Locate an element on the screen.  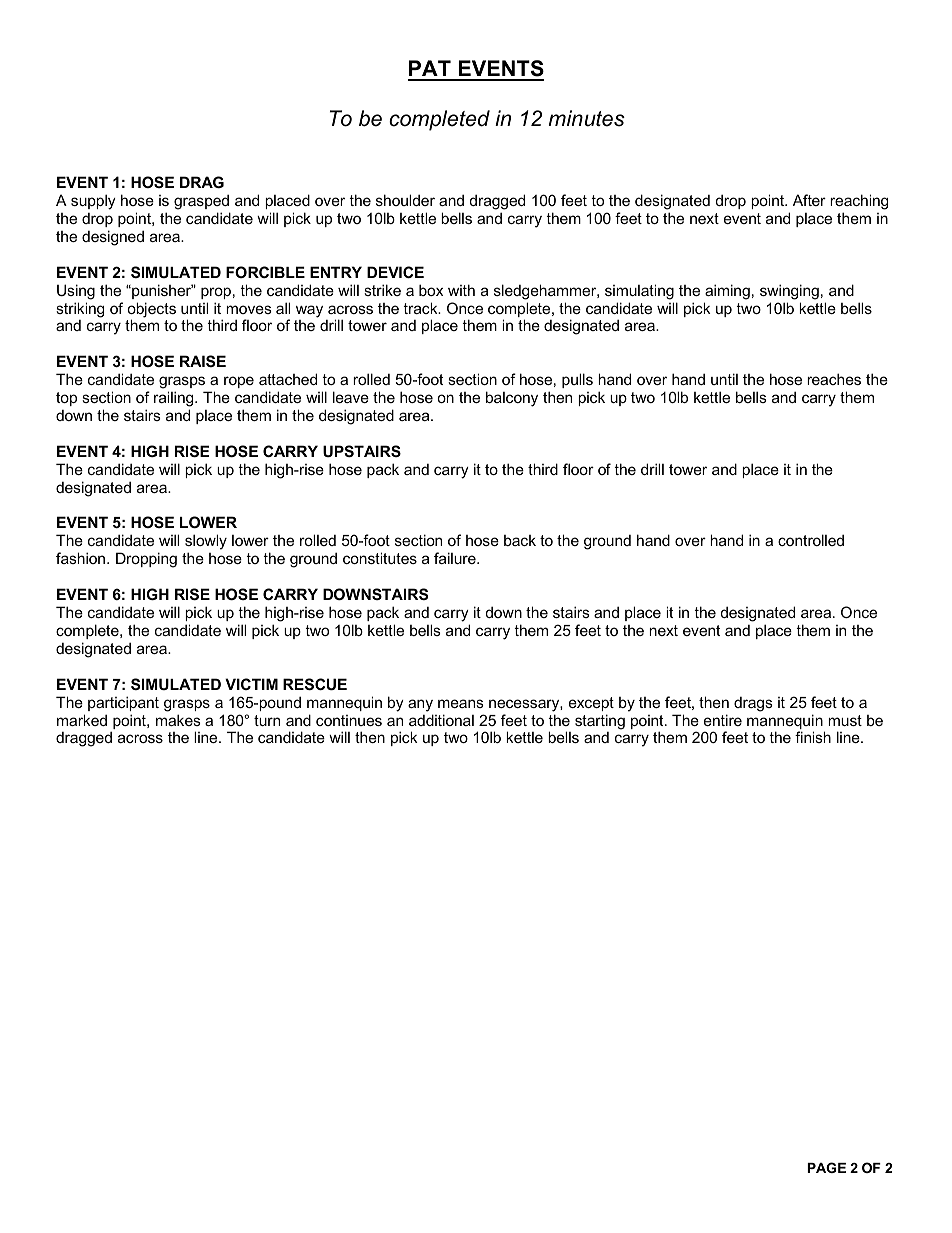
grasped is located at coordinates (201, 202).
